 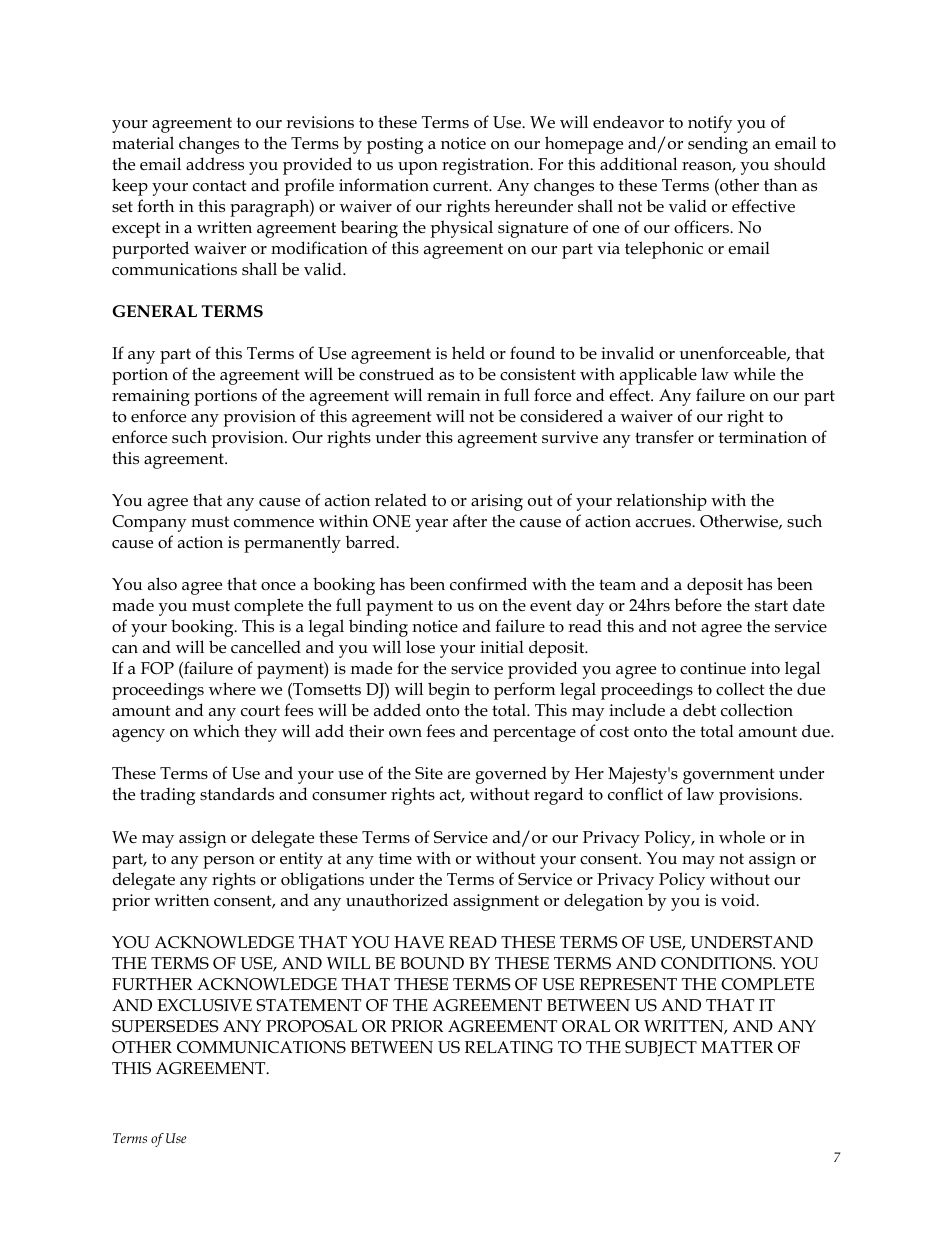 I want to click on sending, so click(x=718, y=145).
